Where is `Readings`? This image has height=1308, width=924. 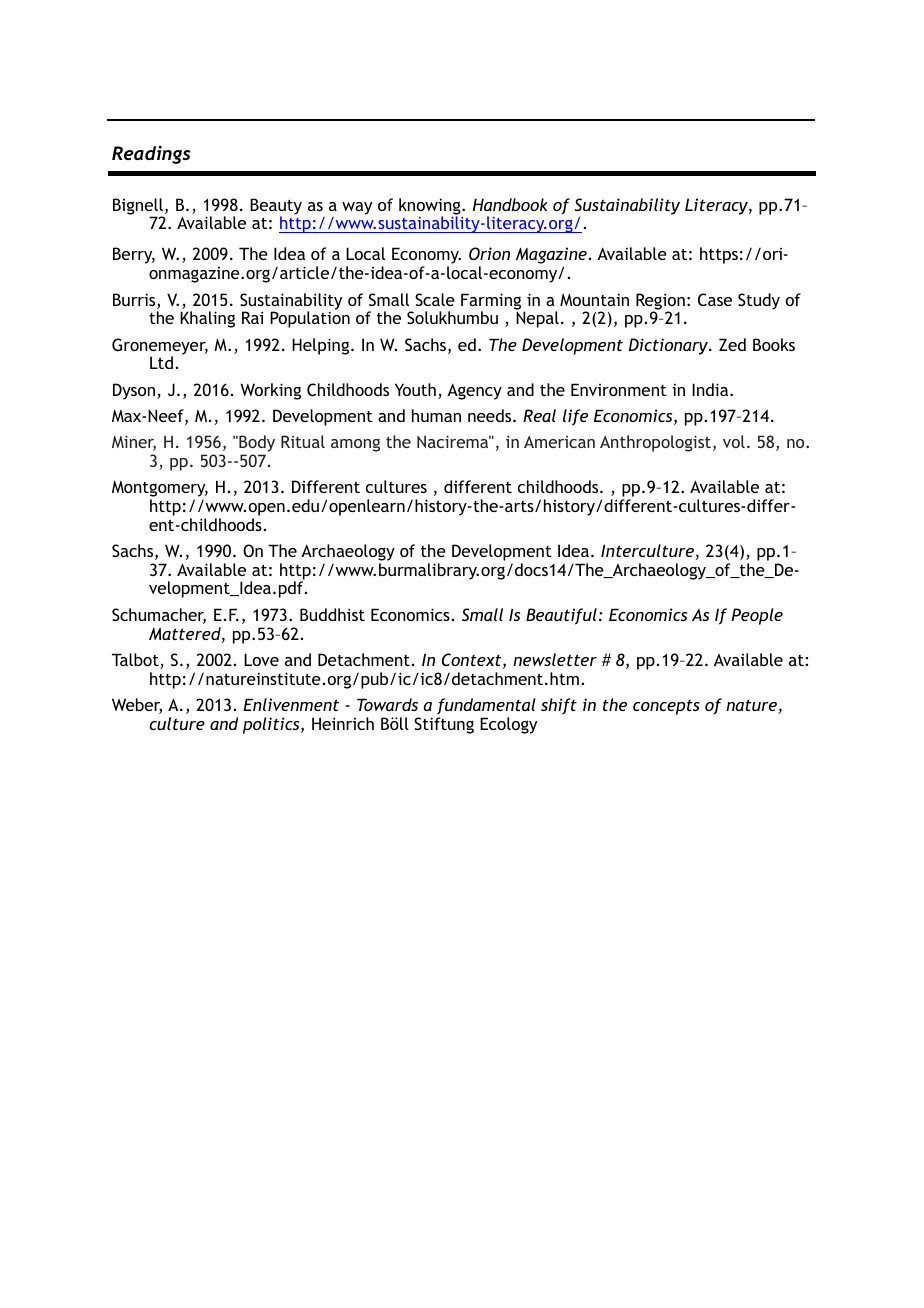 Readings is located at coordinates (151, 154).
